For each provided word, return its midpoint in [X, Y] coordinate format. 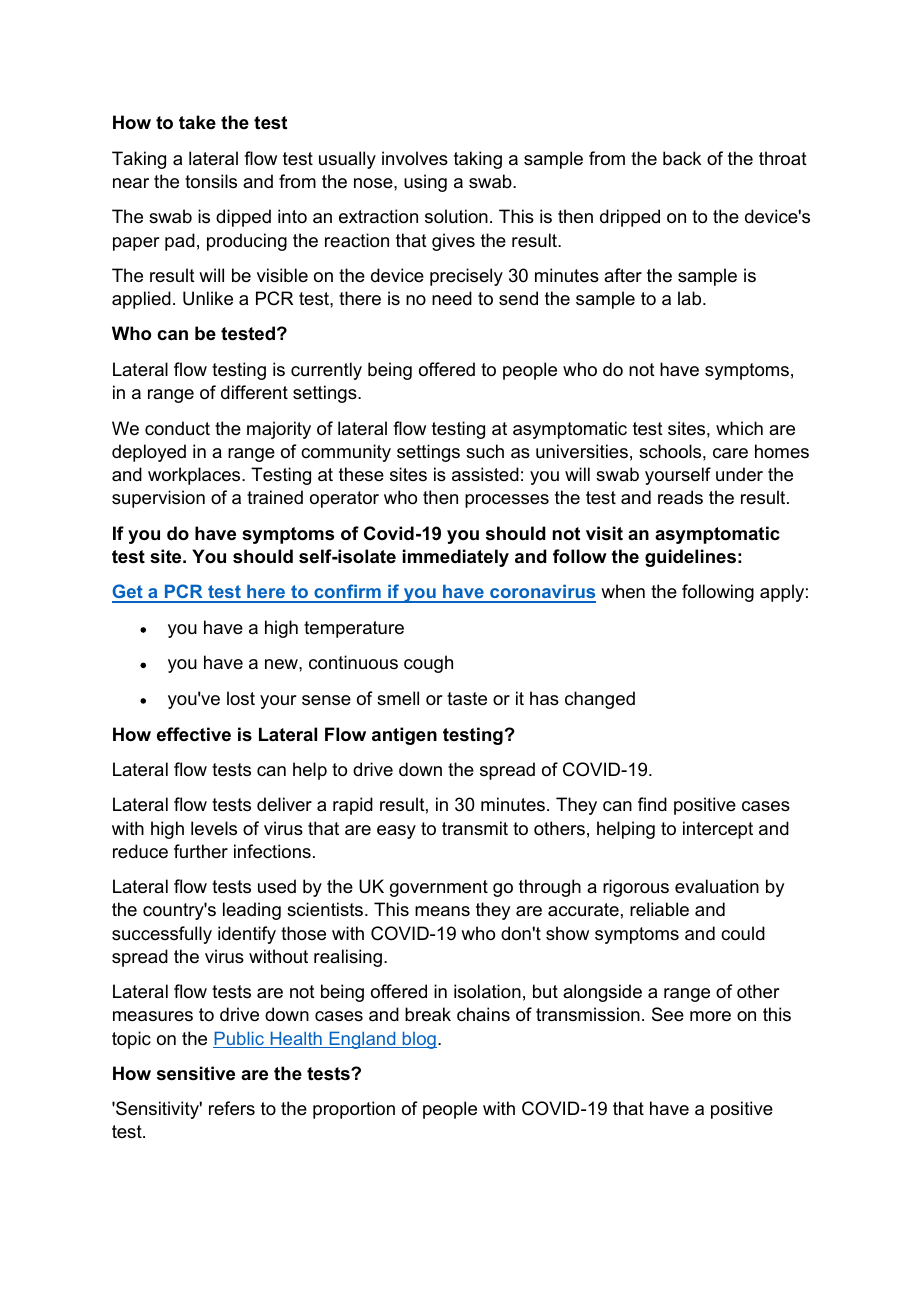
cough [428, 664]
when [623, 591]
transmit [475, 828]
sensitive [196, 1073]
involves [415, 158]
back [682, 158]
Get [128, 593]
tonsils [211, 181]
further [201, 851]
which [739, 428]
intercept [718, 830]
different [254, 392]
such [485, 451]
